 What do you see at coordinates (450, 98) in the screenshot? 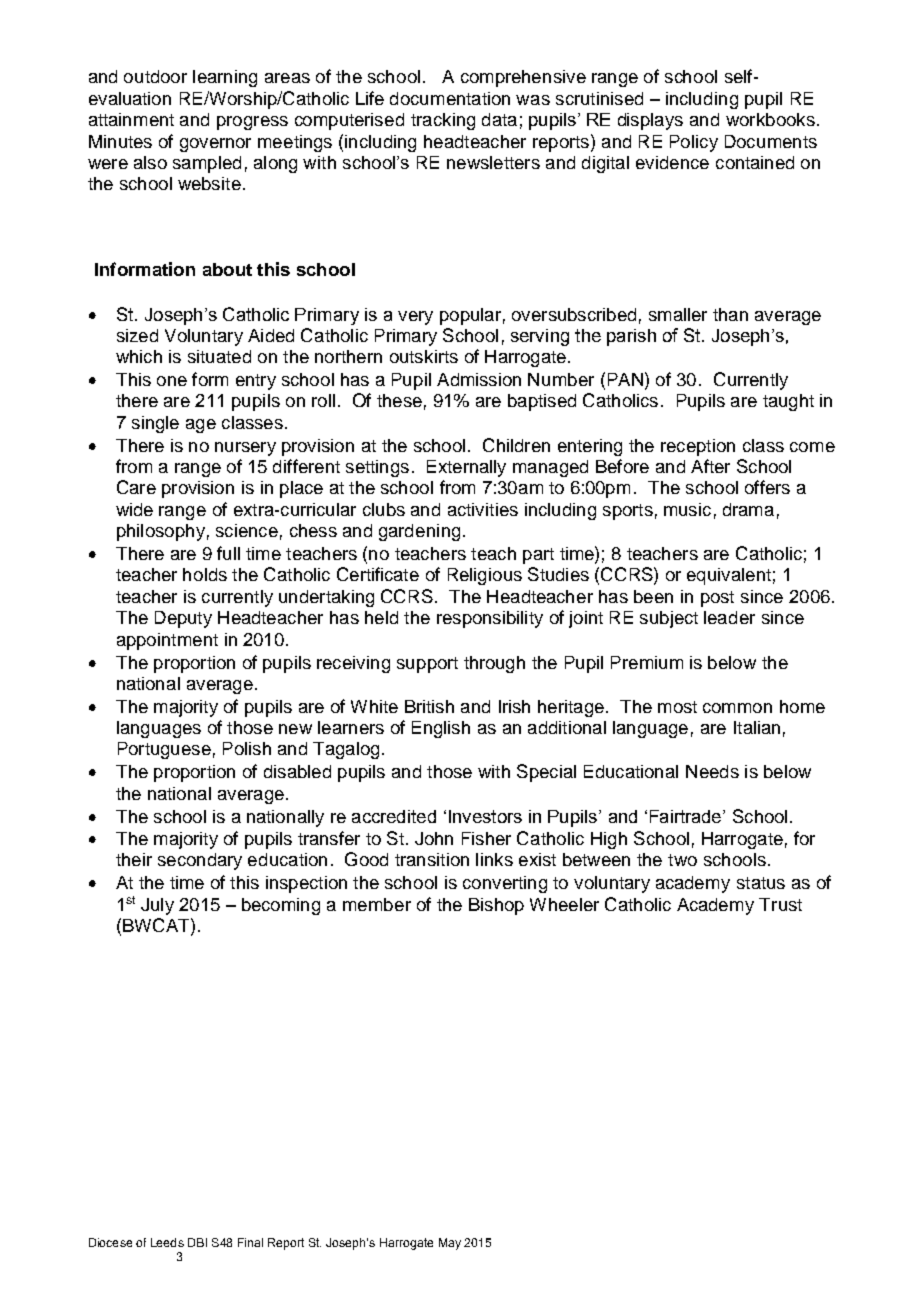
I see `documentation` at bounding box center [450, 98].
